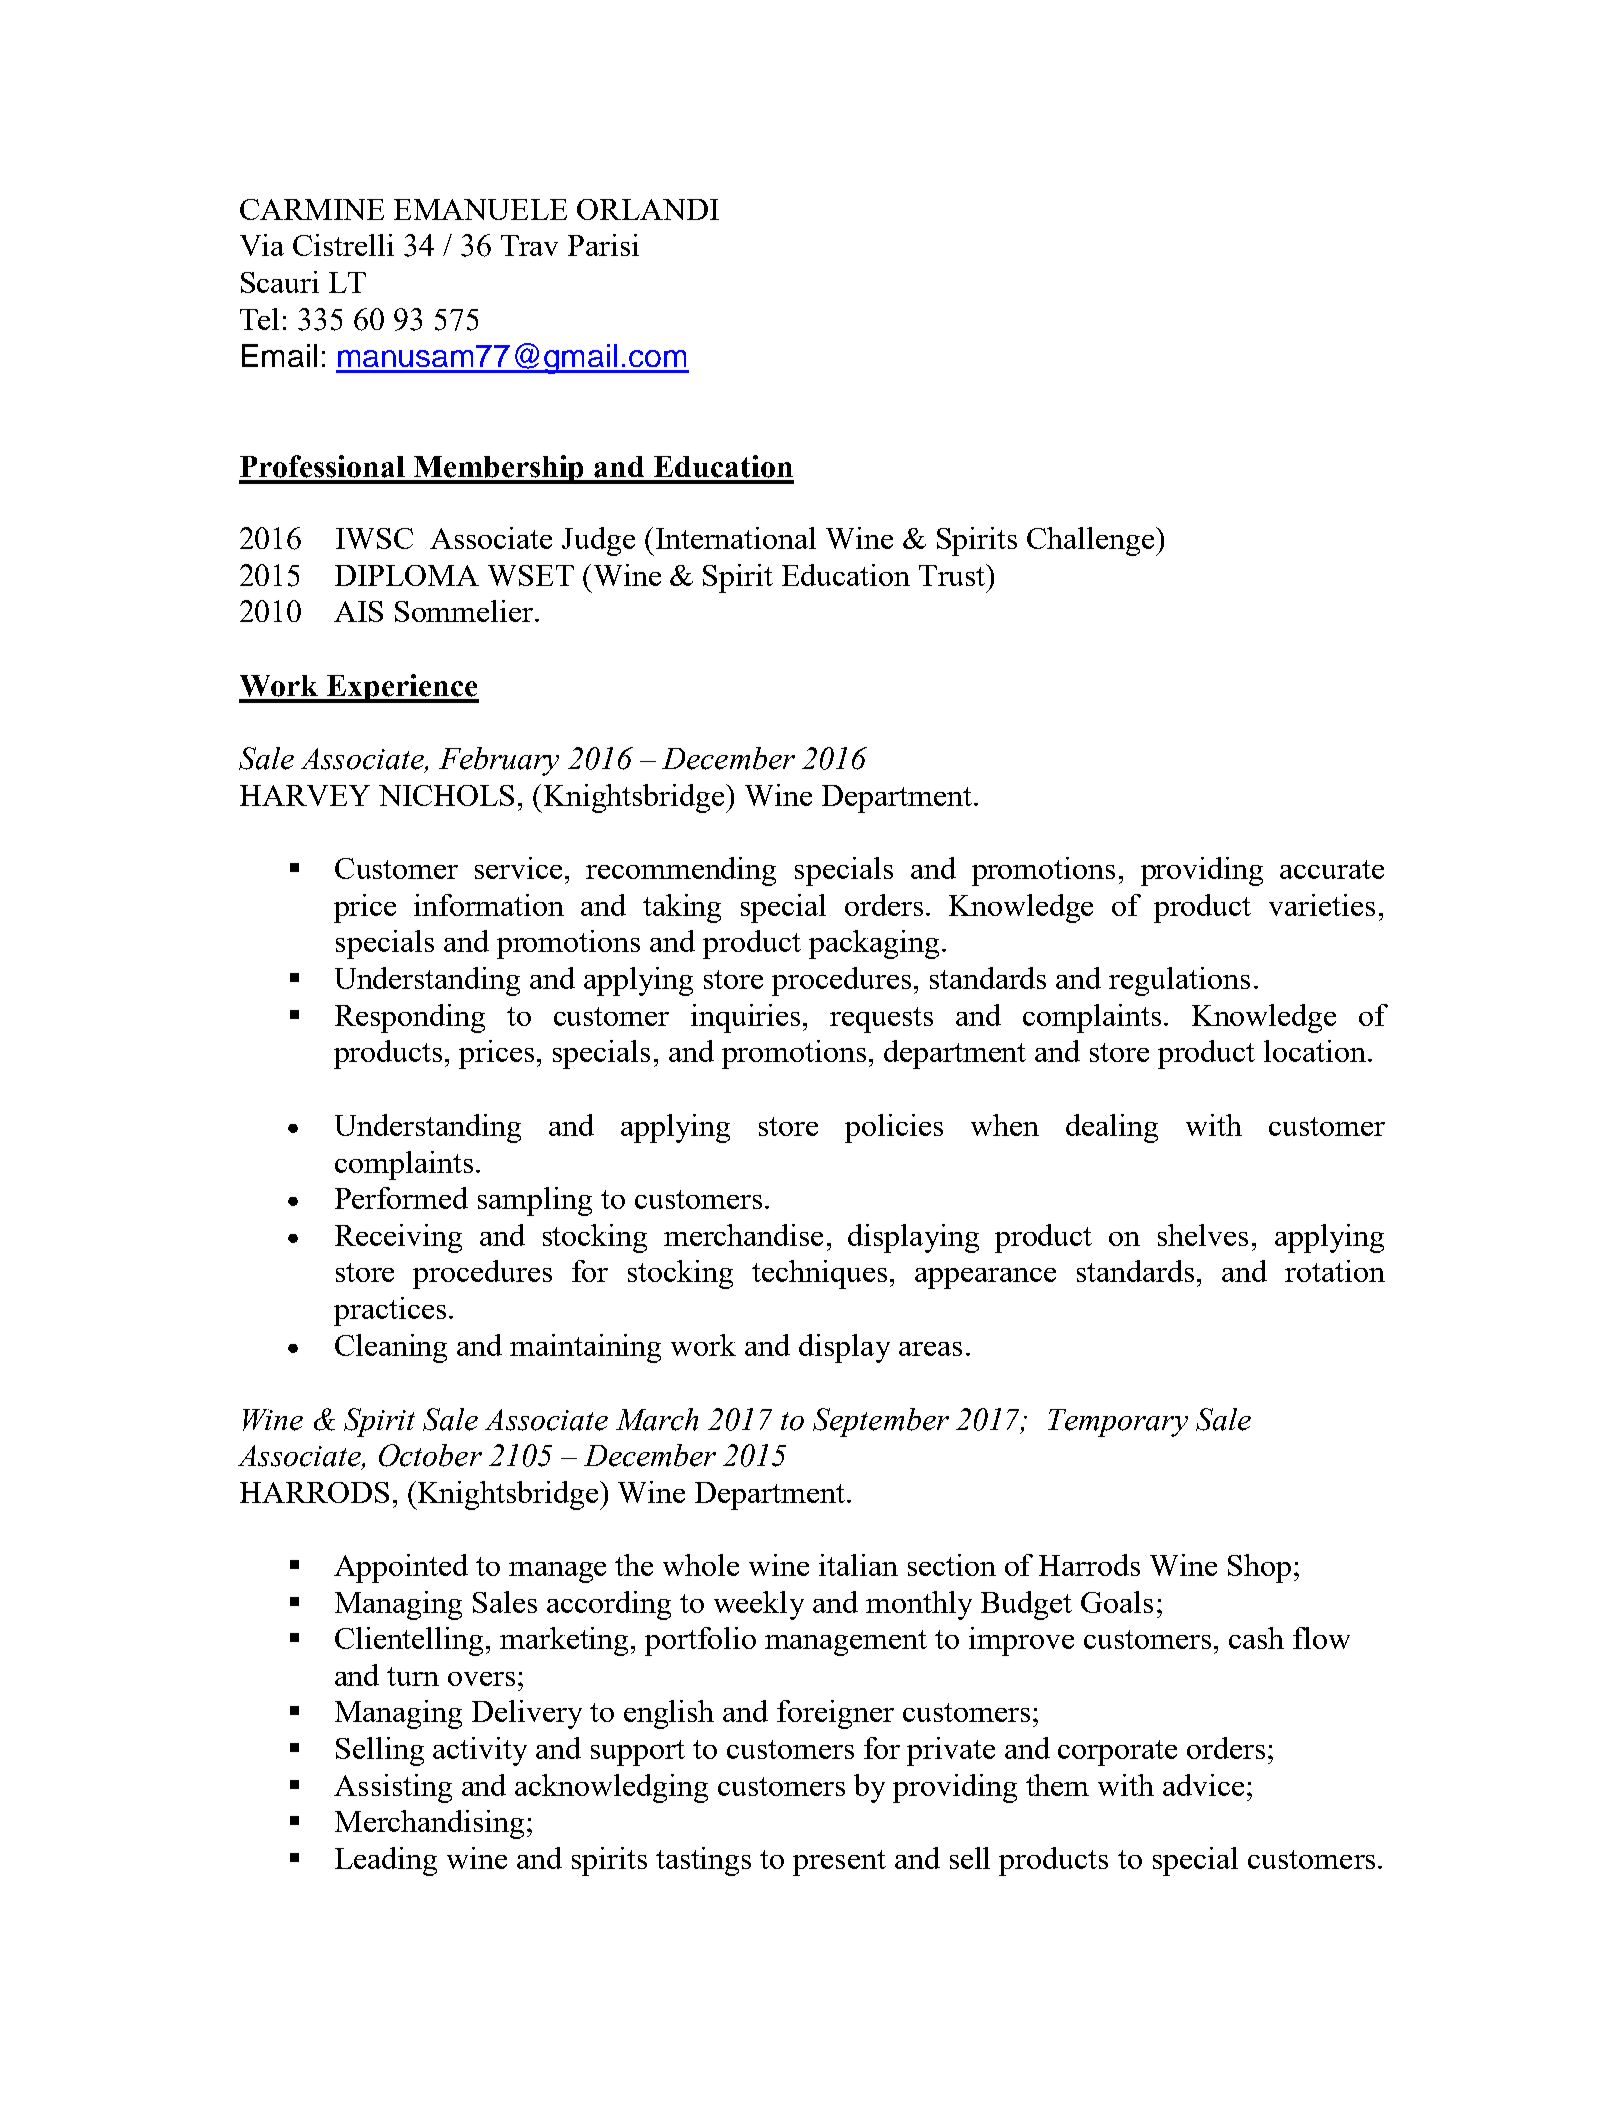 The height and width of the page is (2101, 1624). I want to click on NICHOLS, so click(446, 795).
